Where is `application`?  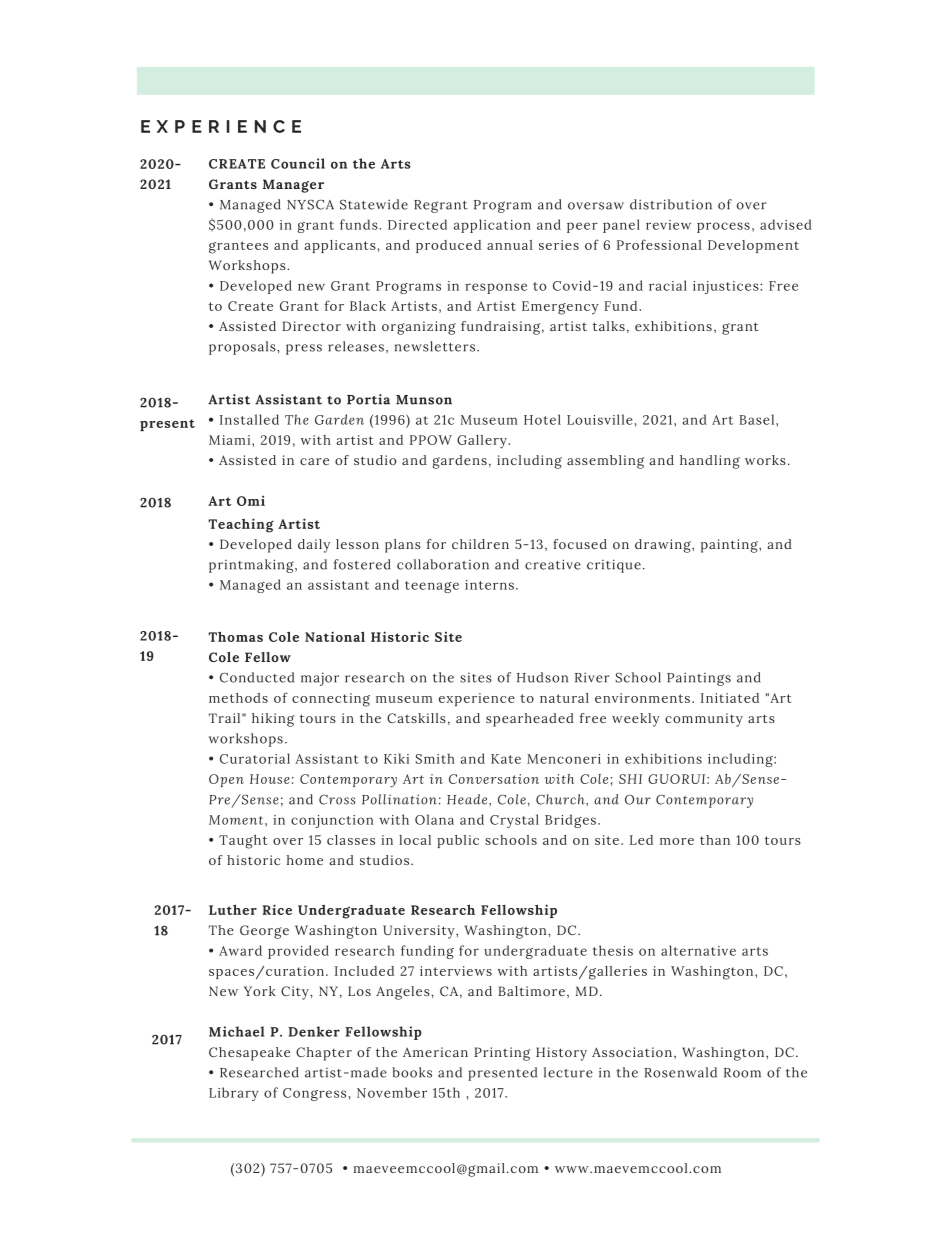 application is located at coordinates (492, 226).
